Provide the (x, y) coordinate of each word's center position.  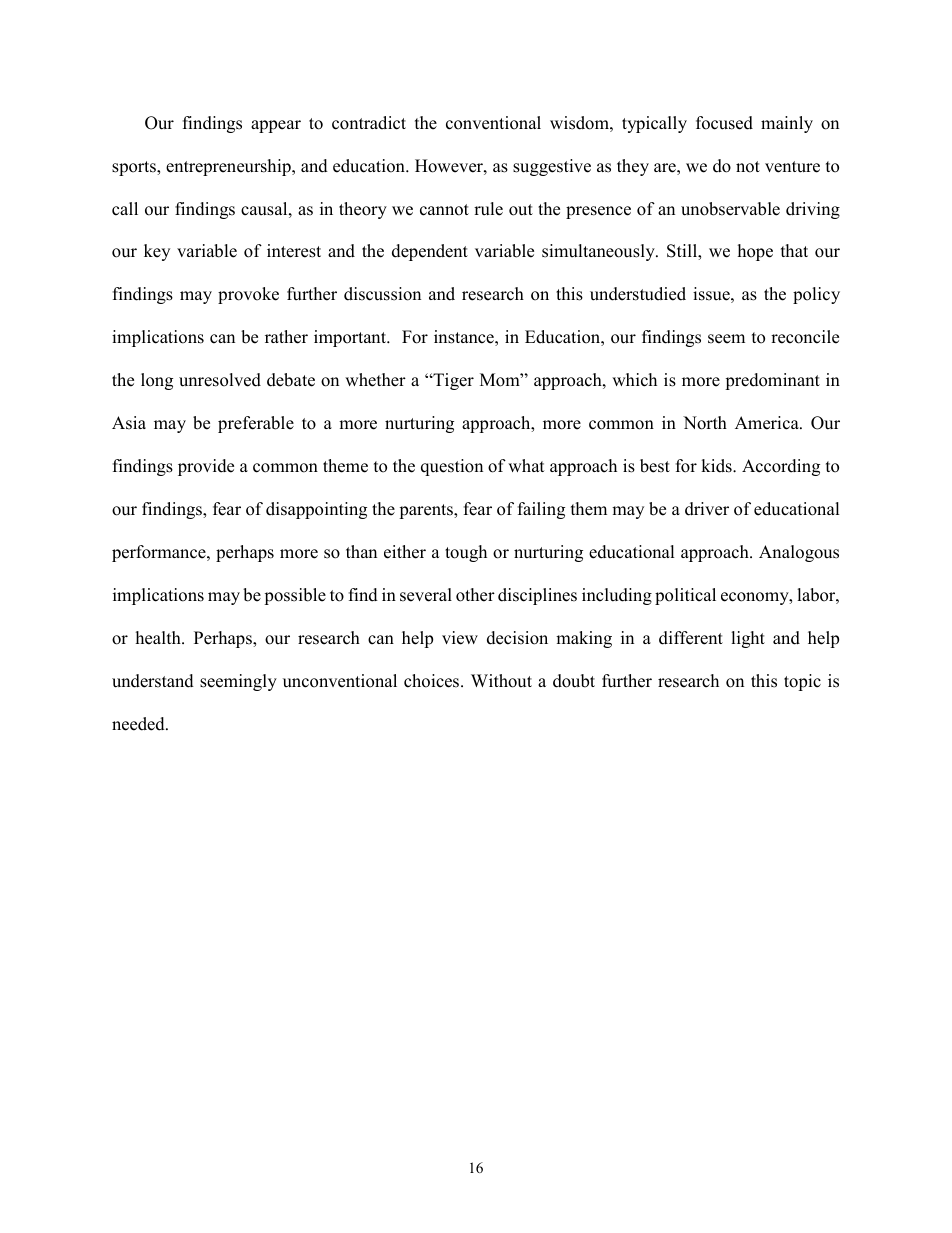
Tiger (452, 381)
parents (427, 511)
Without (501, 681)
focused (724, 123)
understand (153, 681)
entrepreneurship (229, 167)
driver (707, 509)
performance (160, 553)
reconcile (805, 337)
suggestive (552, 167)
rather (286, 337)
